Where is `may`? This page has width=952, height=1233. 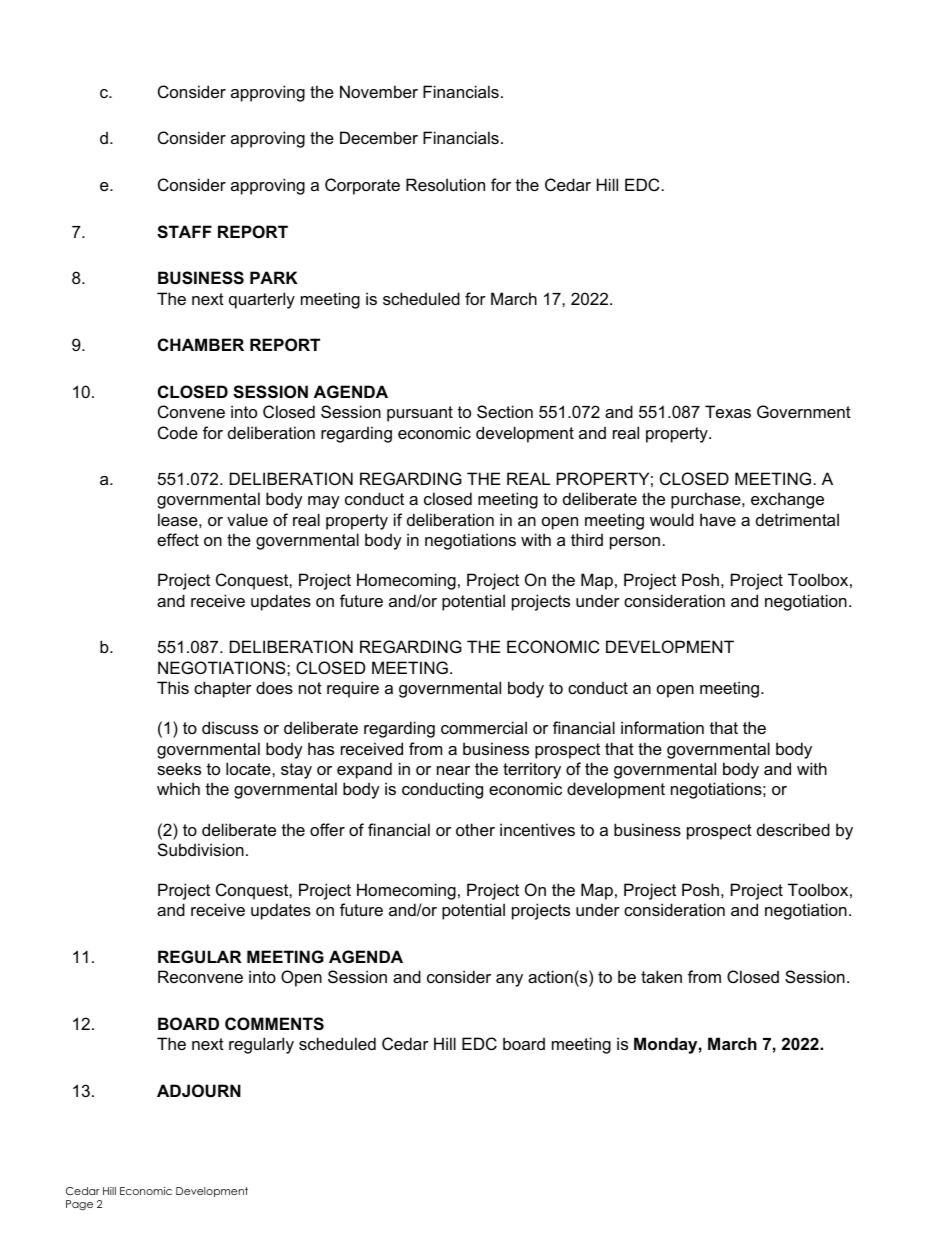 may is located at coordinates (324, 502).
